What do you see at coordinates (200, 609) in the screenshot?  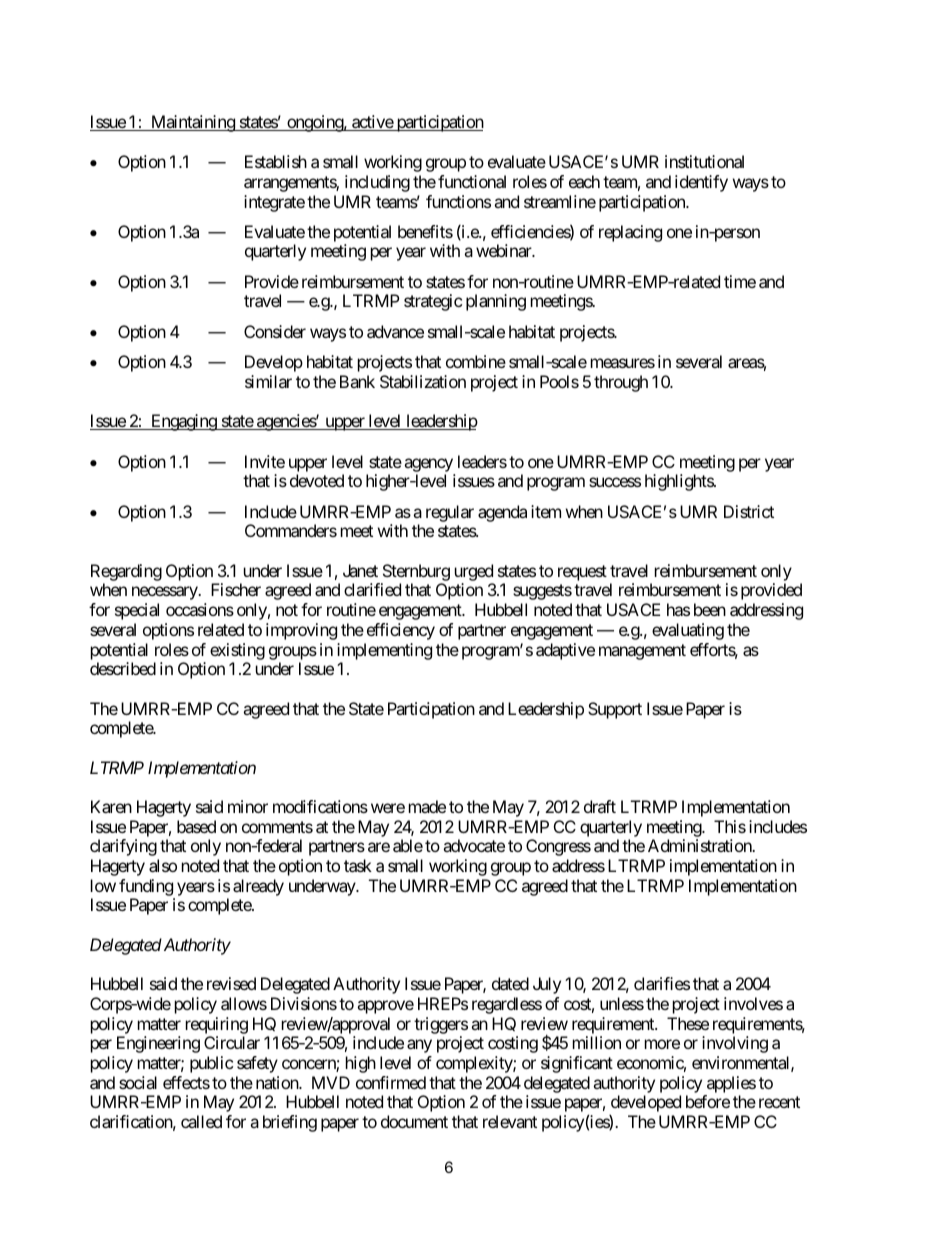 I see `occasions` at bounding box center [200, 609].
